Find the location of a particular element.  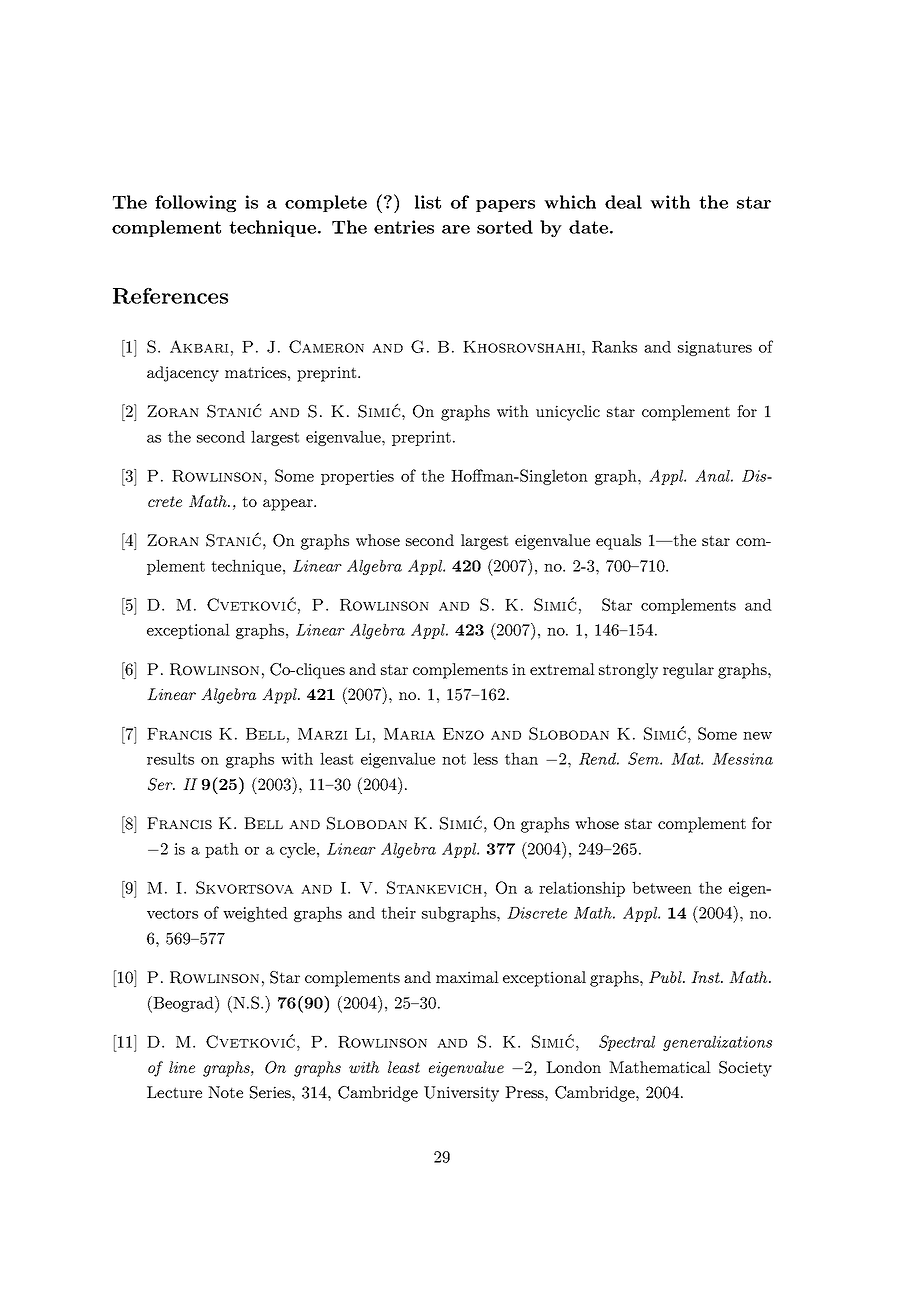

following is located at coordinates (195, 203).
